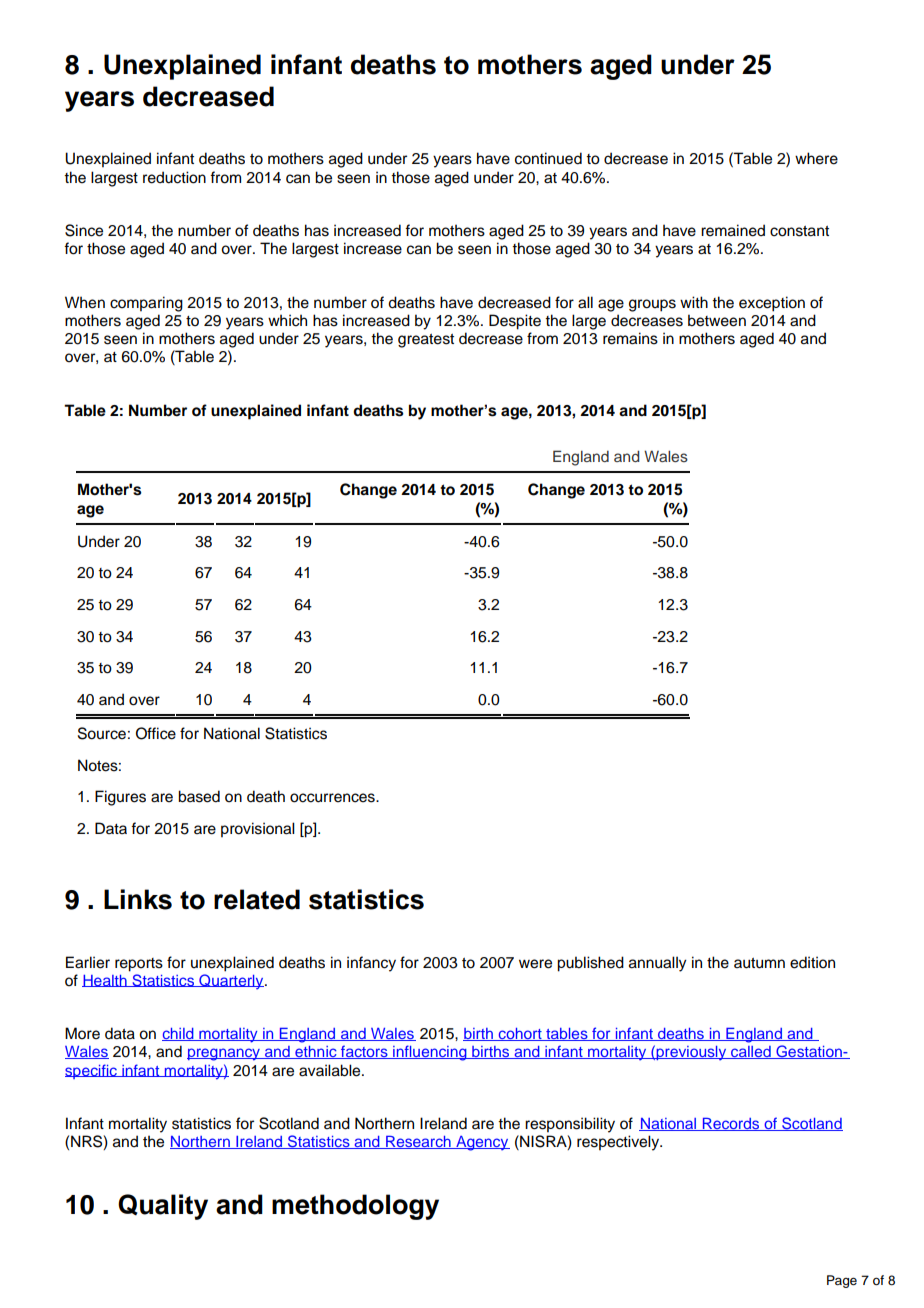  Describe the element at coordinates (733, 230) in the page. I see `remained` at that location.
